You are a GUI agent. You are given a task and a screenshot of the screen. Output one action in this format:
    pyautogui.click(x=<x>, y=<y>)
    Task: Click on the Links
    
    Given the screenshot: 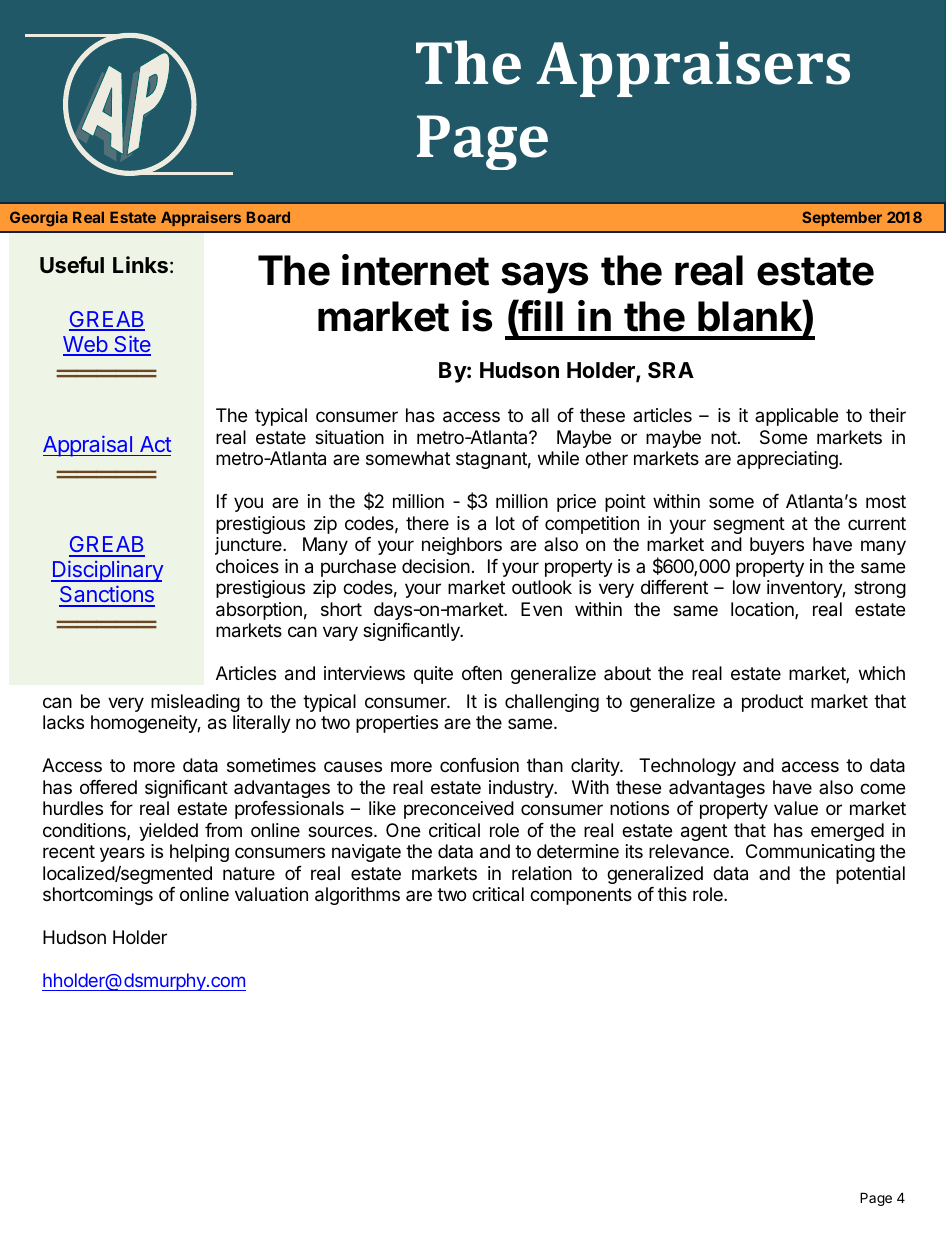 What is the action you would take?
    pyautogui.click(x=140, y=265)
